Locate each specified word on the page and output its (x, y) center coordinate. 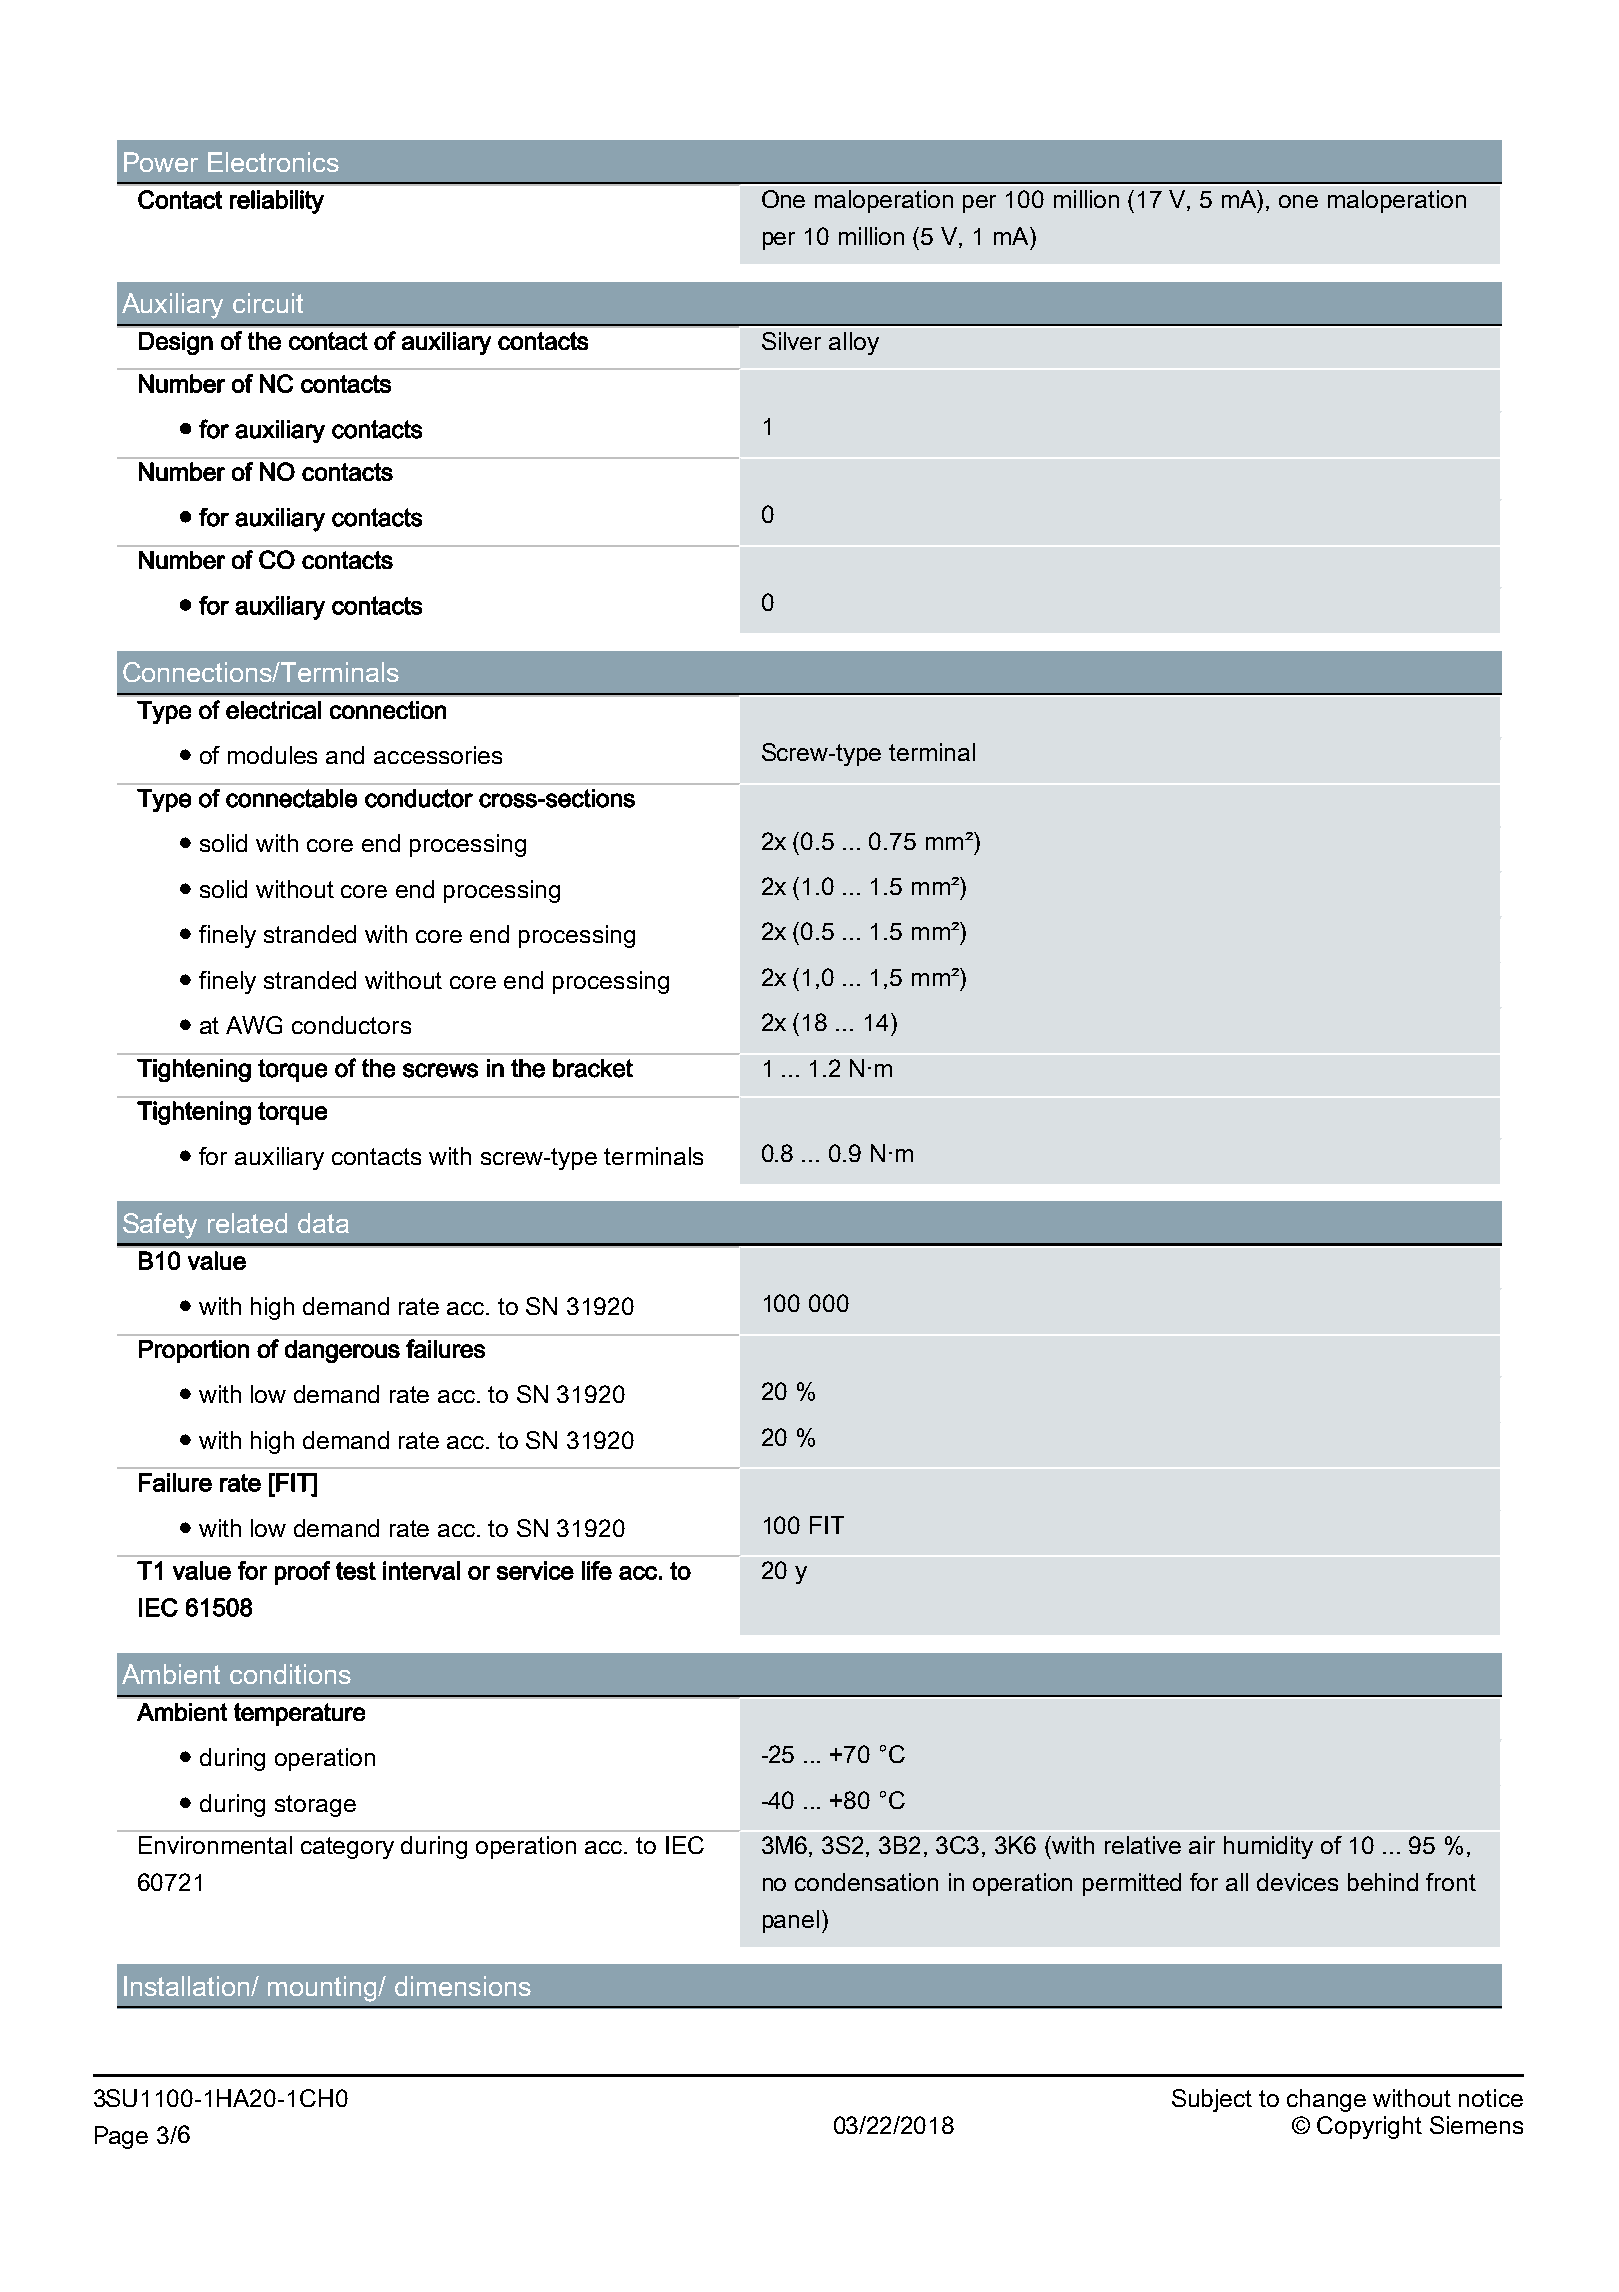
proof (302, 1573)
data (323, 1223)
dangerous (342, 1351)
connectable (291, 798)
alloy (854, 343)
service (535, 1570)
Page (121, 2137)
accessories (438, 755)
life (597, 1570)
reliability (277, 202)
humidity (1268, 1847)
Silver (791, 341)
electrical (273, 710)
